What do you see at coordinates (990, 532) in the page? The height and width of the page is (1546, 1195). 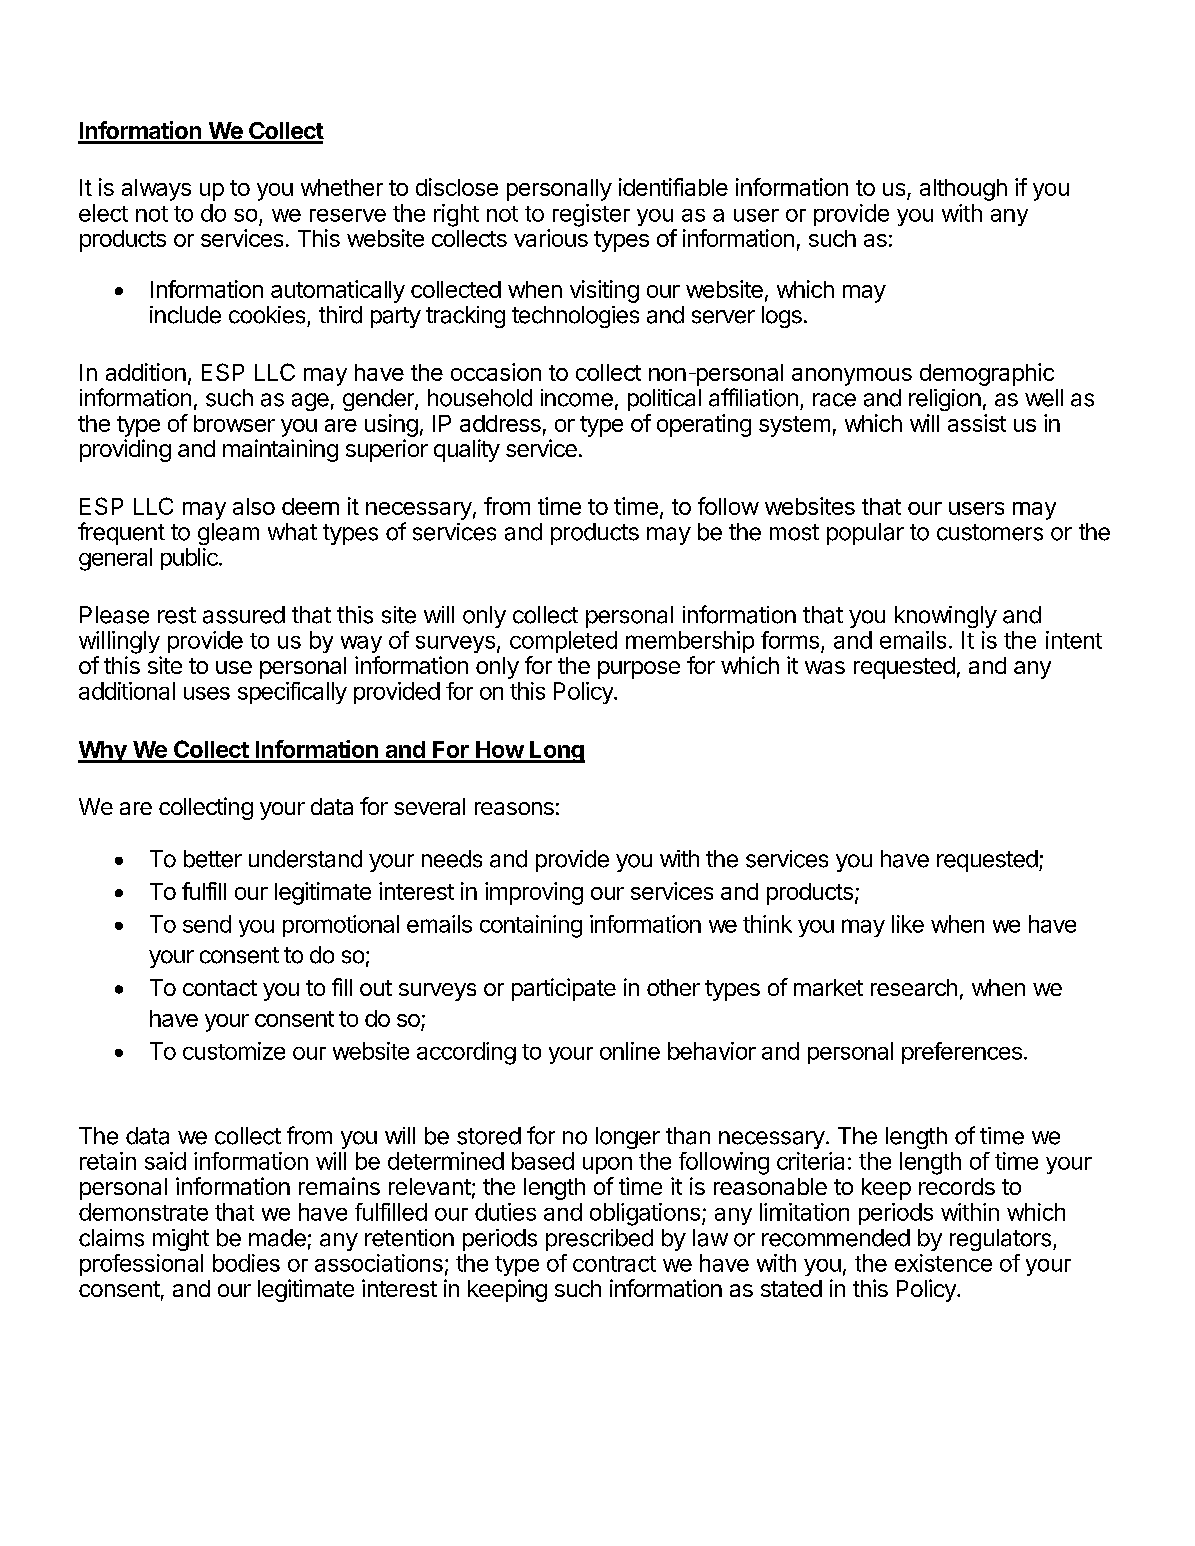 I see `customers` at bounding box center [990, 532].
